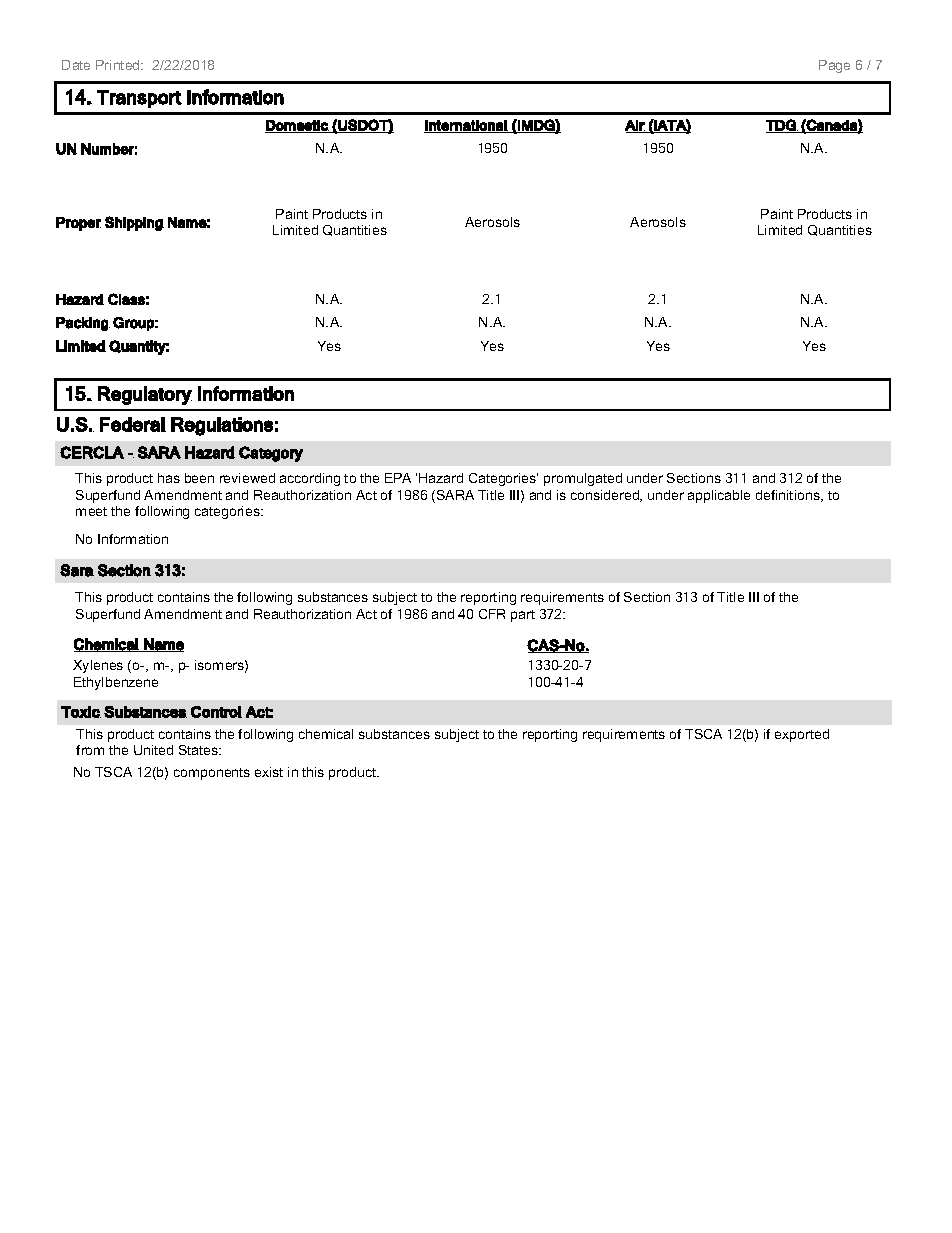 The image size is (952, 1233). Describe the element at coordinates (834, 66) in the document. I see `Page` at that location.
